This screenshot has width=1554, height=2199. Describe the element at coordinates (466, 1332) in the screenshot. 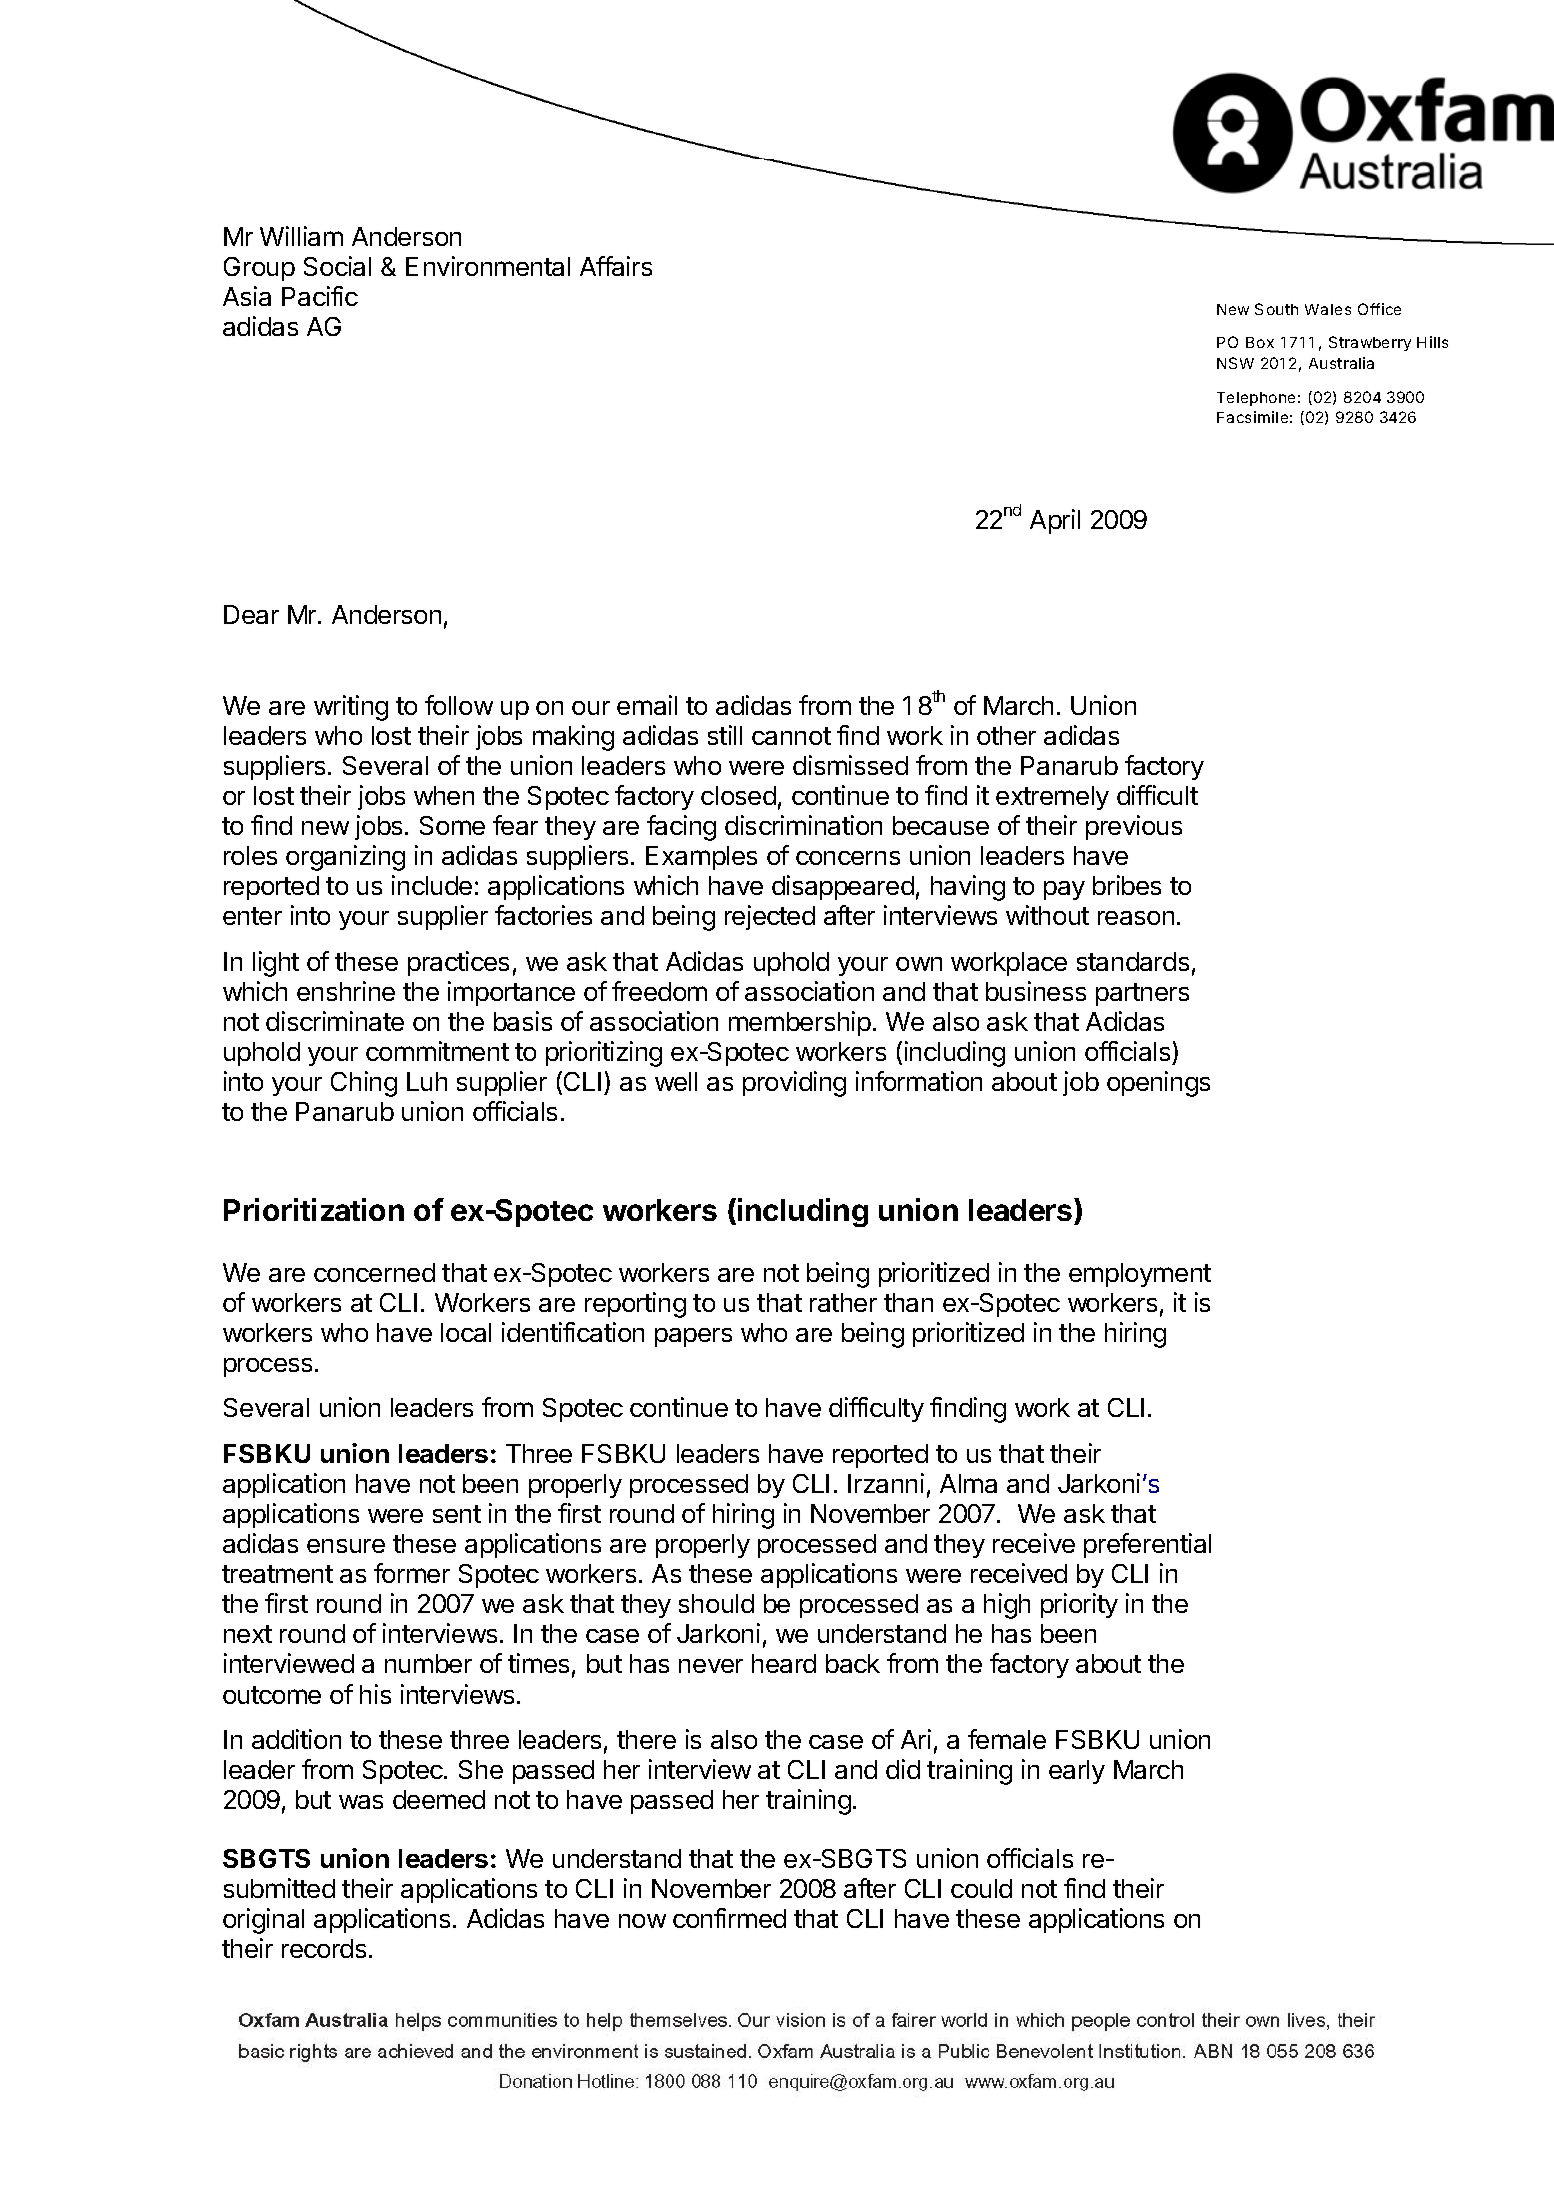

I see `local` at that location.
